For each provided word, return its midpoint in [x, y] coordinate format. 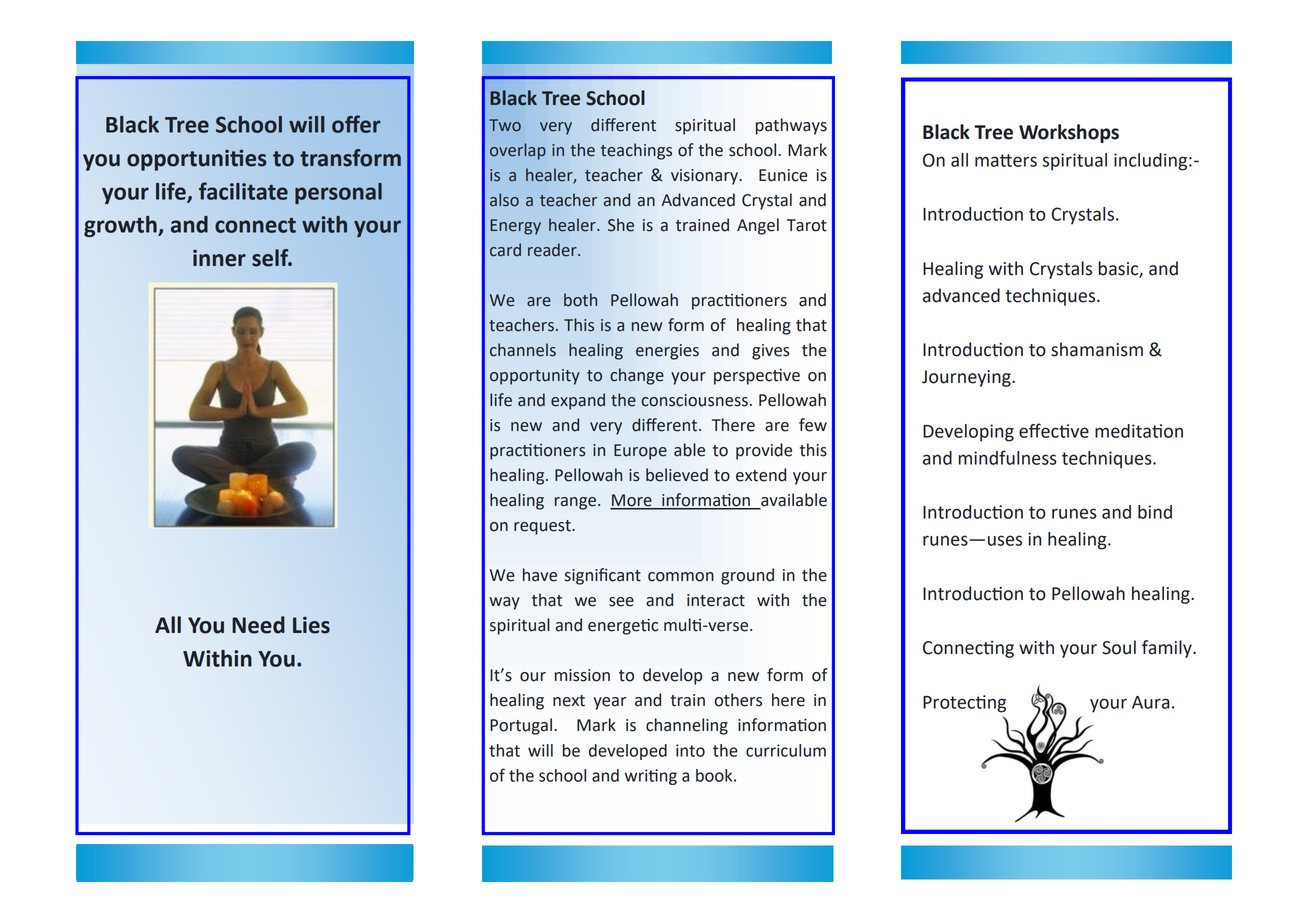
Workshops [1069, 133]
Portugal [521, 726]
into [690, 750]
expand [578, 401]
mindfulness [1007, 457]
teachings [636, 151]
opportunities [197, 160]
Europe [640, 452]
